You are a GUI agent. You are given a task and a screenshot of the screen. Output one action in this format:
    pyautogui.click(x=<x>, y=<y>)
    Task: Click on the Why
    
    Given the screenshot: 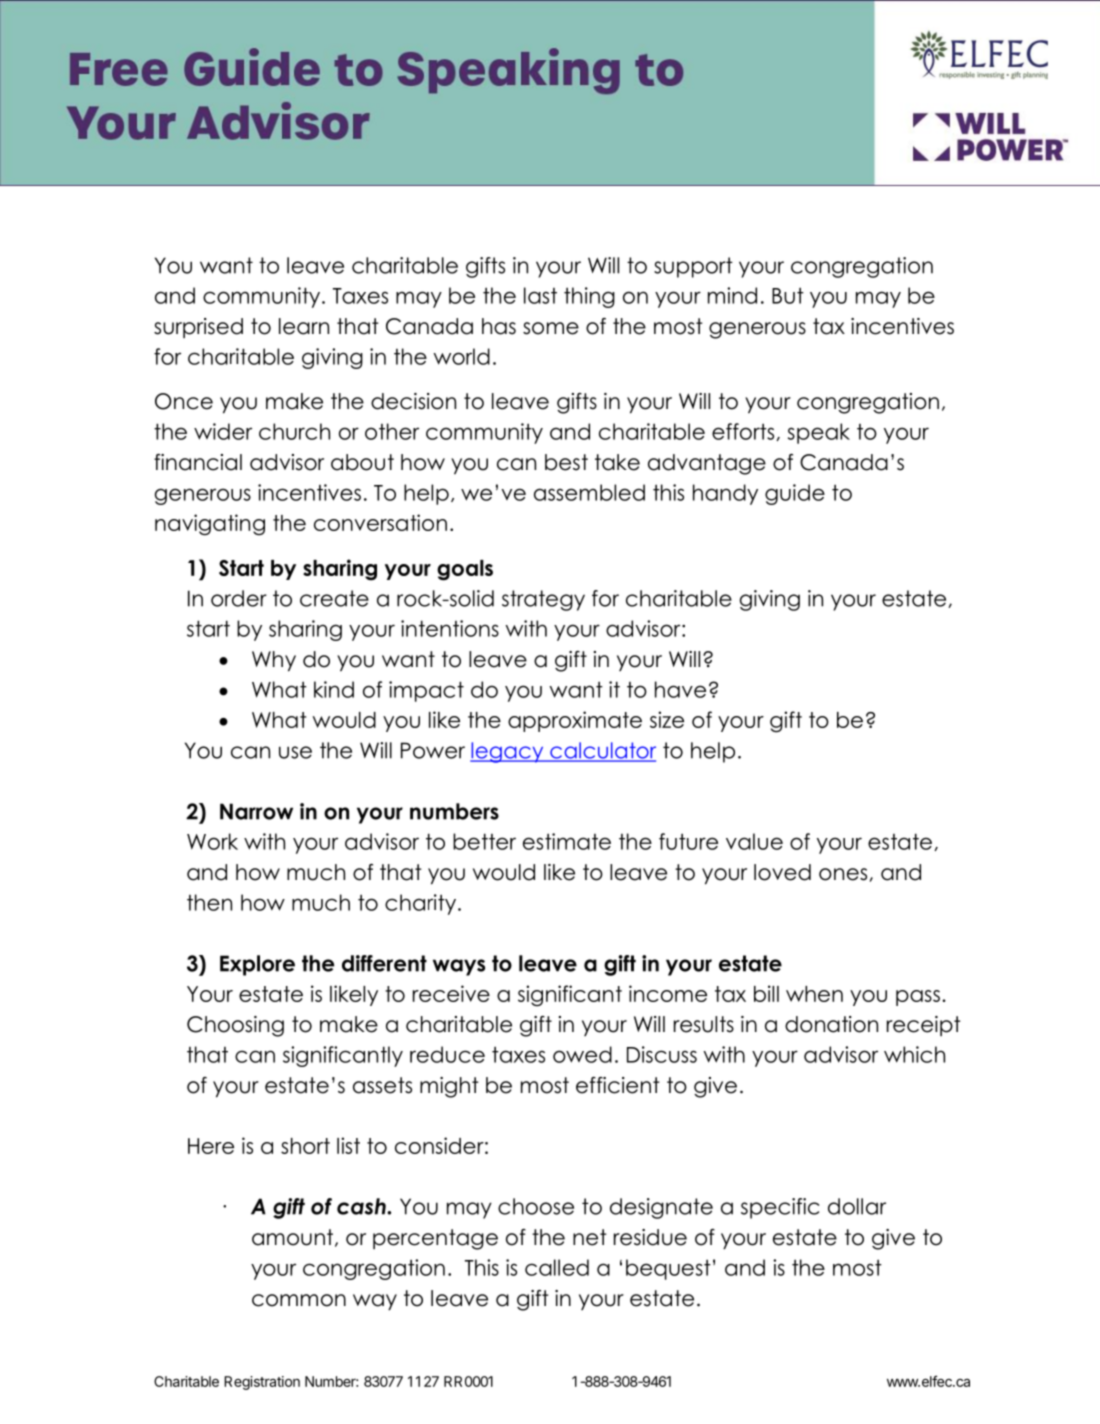 What is the action you would take?
    pyautogui.click(x=274, y=661)
